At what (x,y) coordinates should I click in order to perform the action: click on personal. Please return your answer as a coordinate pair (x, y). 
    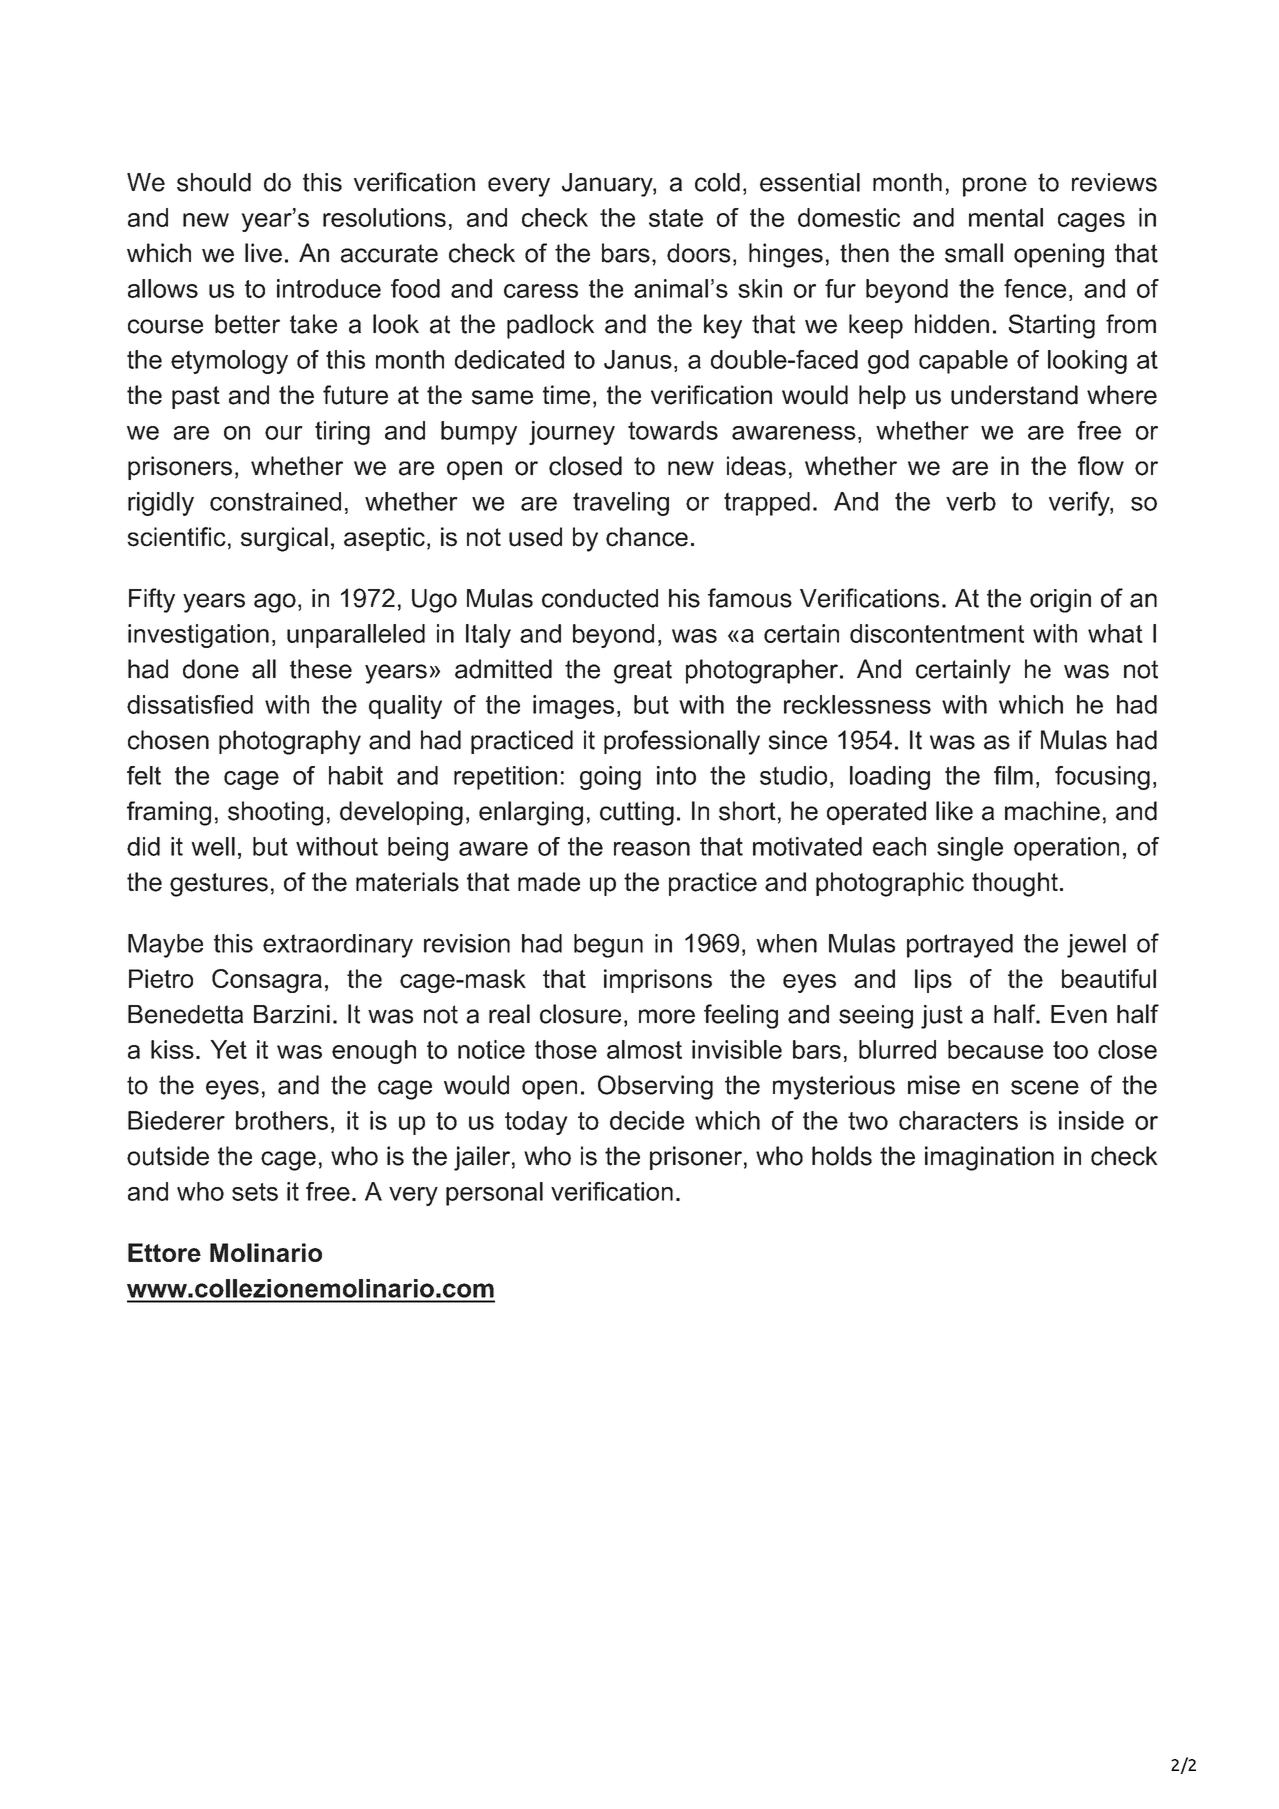
    Looking at the image, I should click on (494, 1194).
